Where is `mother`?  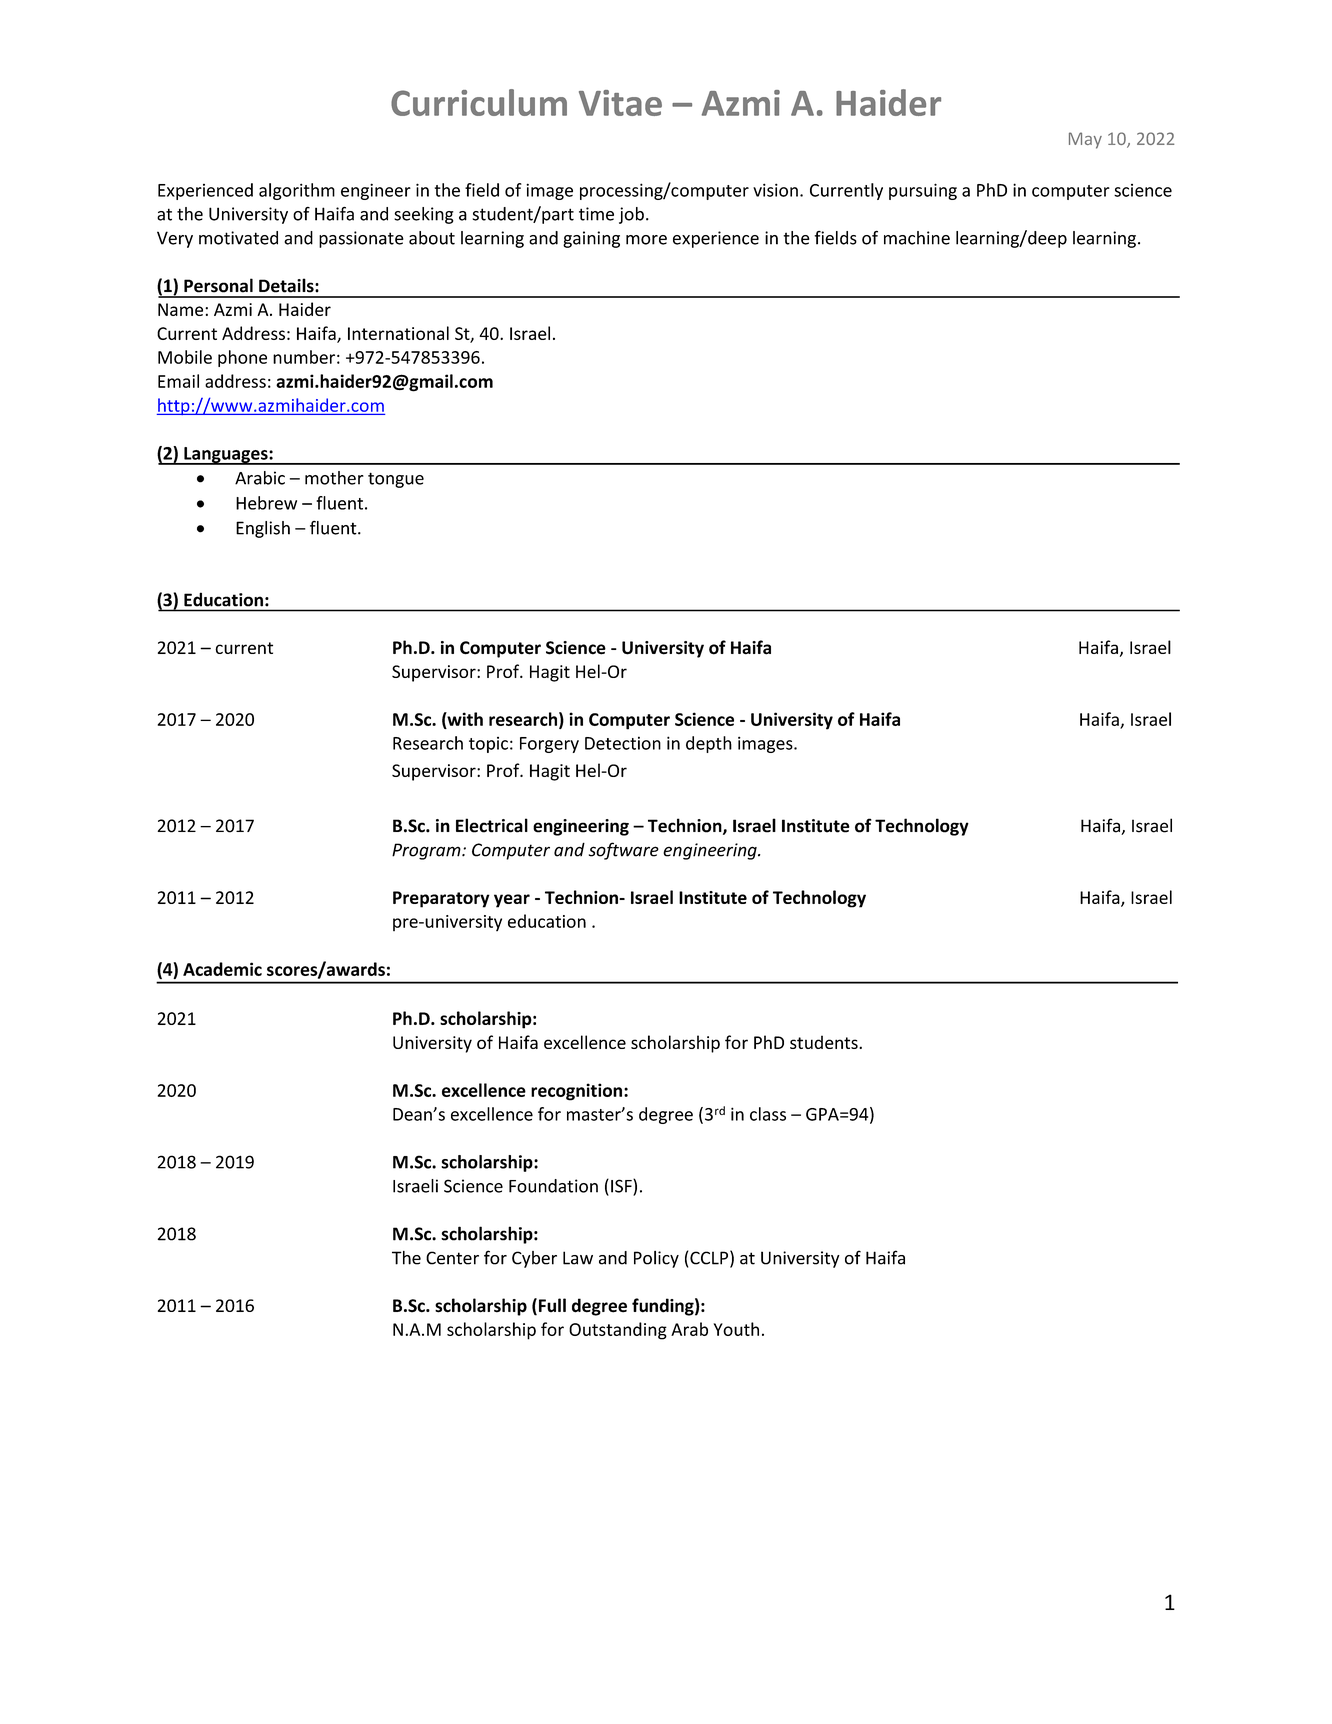
mother is located at coordinates (334, 478).
